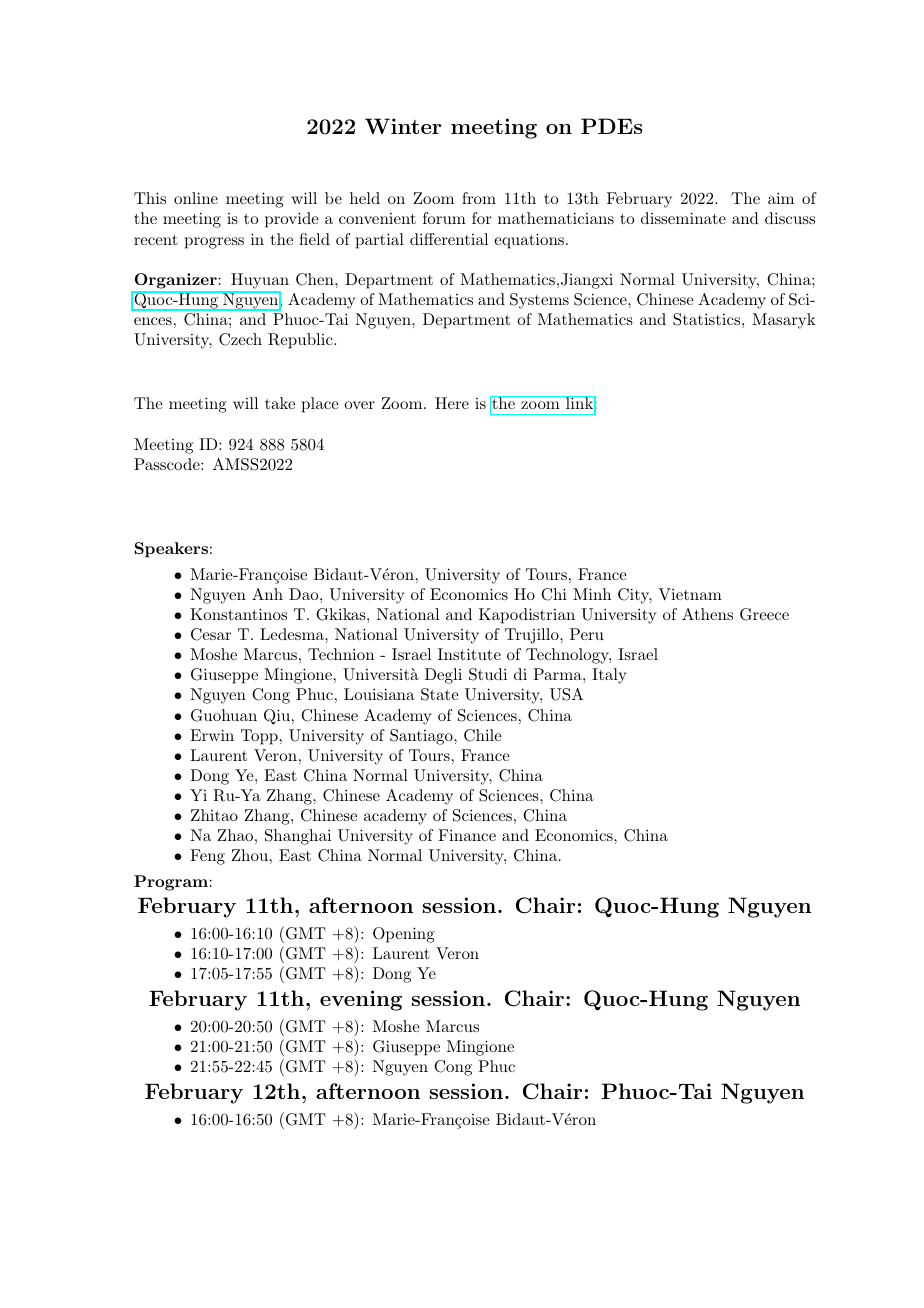  Describe the element at coordinates (467, 835) in the image. I see `Finance` at that location.
